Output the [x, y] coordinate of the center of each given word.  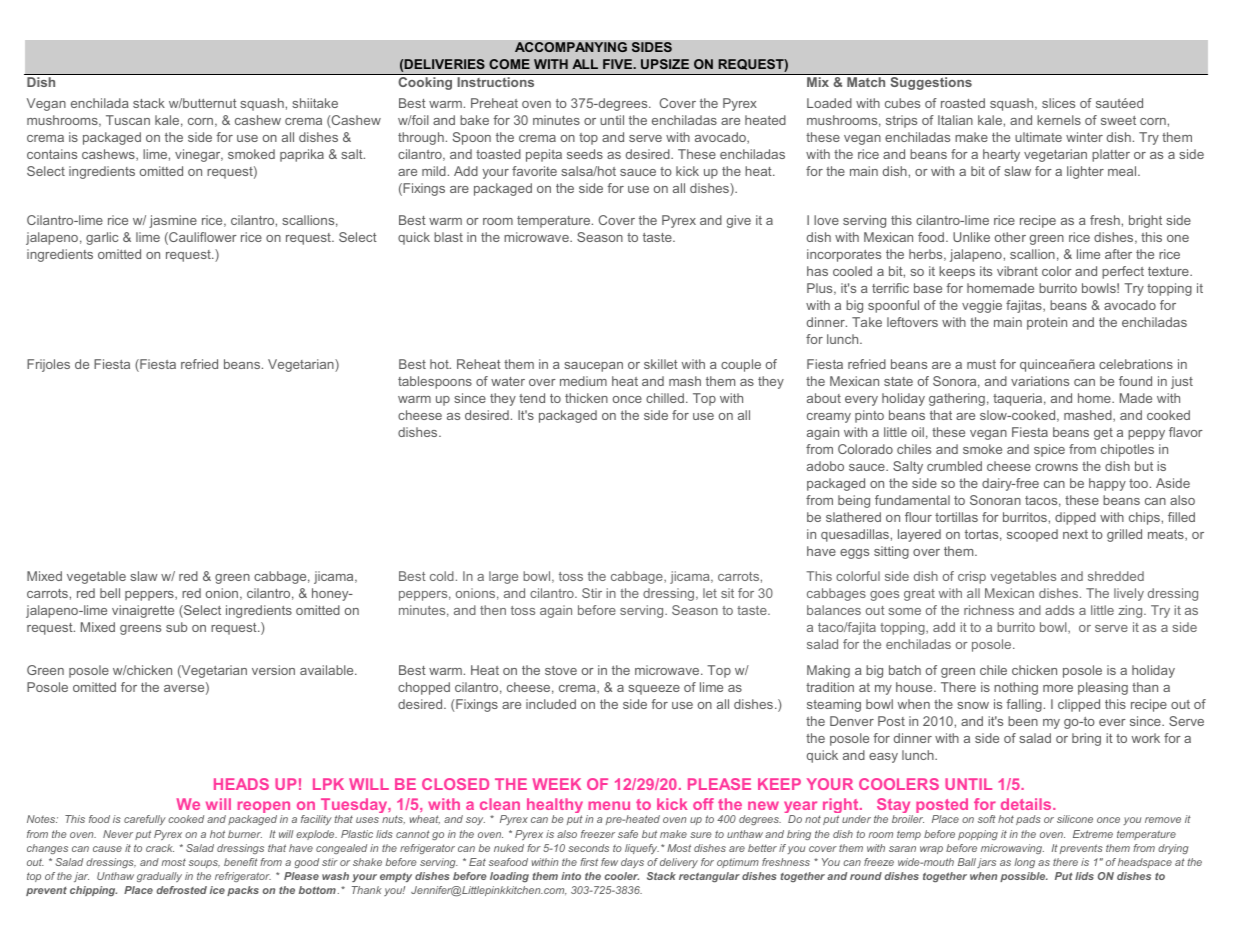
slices [1058, 103]
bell [110, 593]
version [273, 670]
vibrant [1017, 271]
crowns [1056, 467]
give [739, 221]
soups [204, 864]
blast [448, 237]
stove [561, 670]
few [609, 862]
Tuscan [128, 120]
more [1058, 688]
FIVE [618, 64]
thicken [586, 398]
